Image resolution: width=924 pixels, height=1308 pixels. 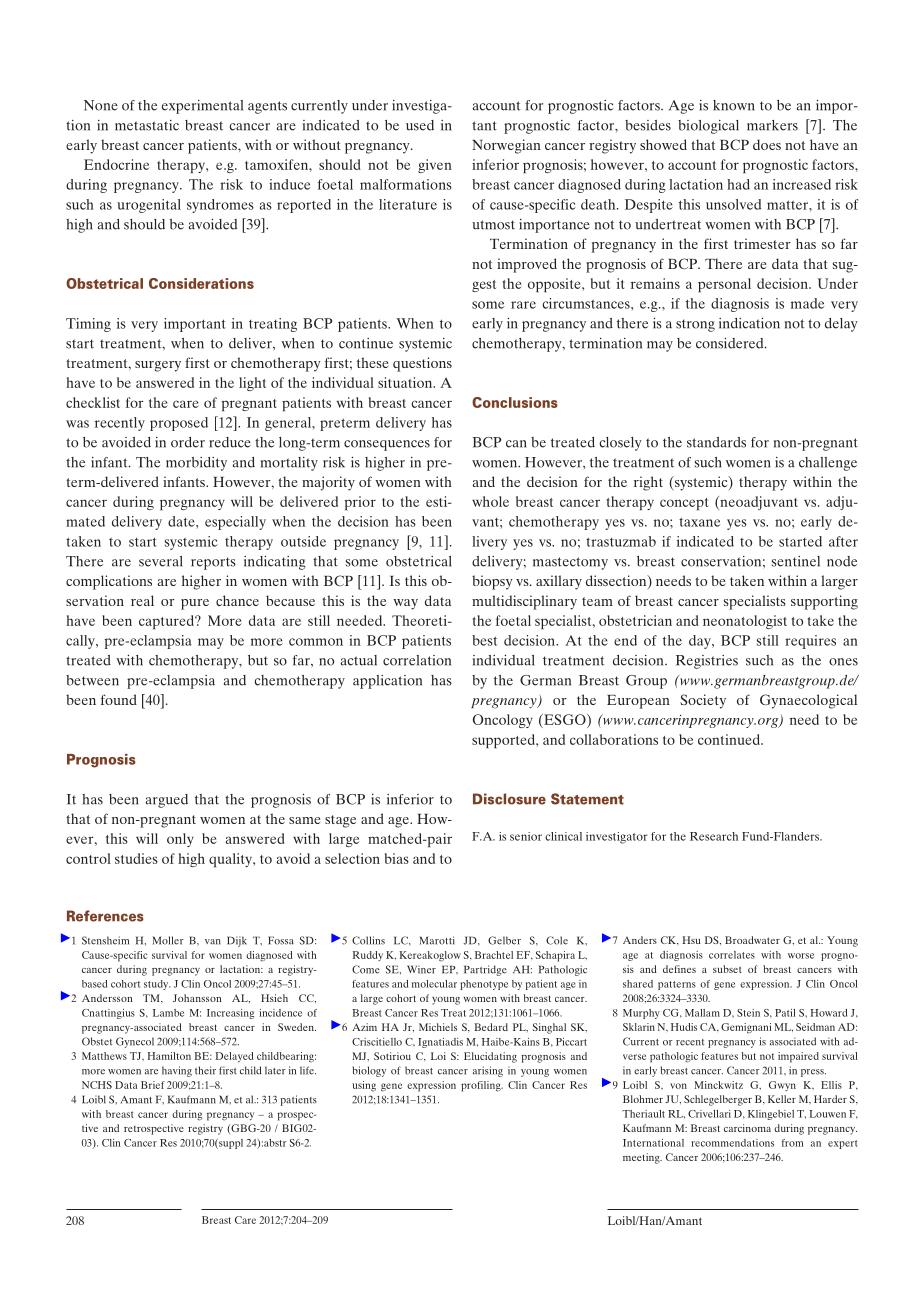 What do you see at coordinates (147, 125) in the screenshot?
I see `metastatic` at bounding box center [147, 125].
